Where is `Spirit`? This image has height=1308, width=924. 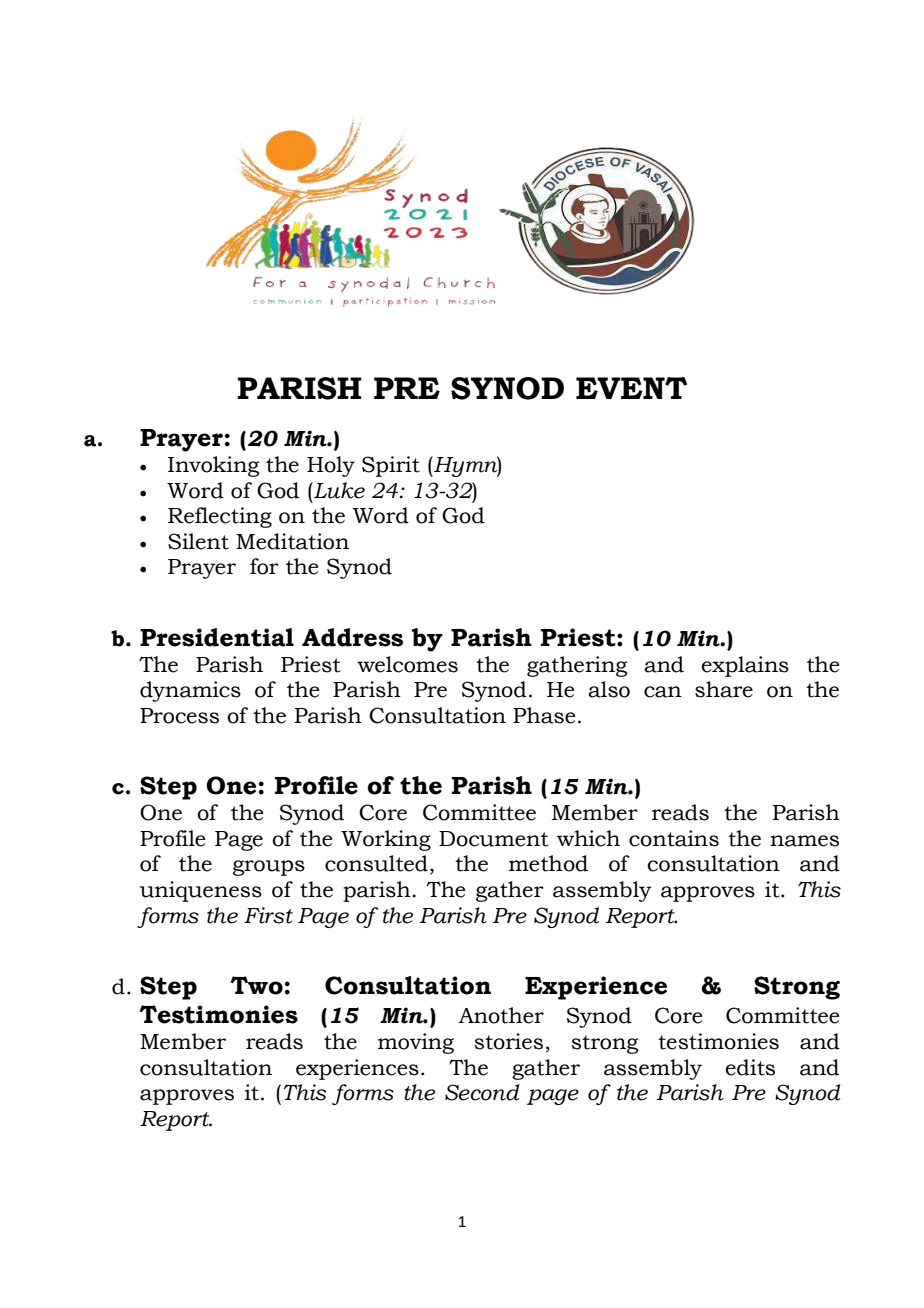
Spirit is located at coordinates (391, 466).
